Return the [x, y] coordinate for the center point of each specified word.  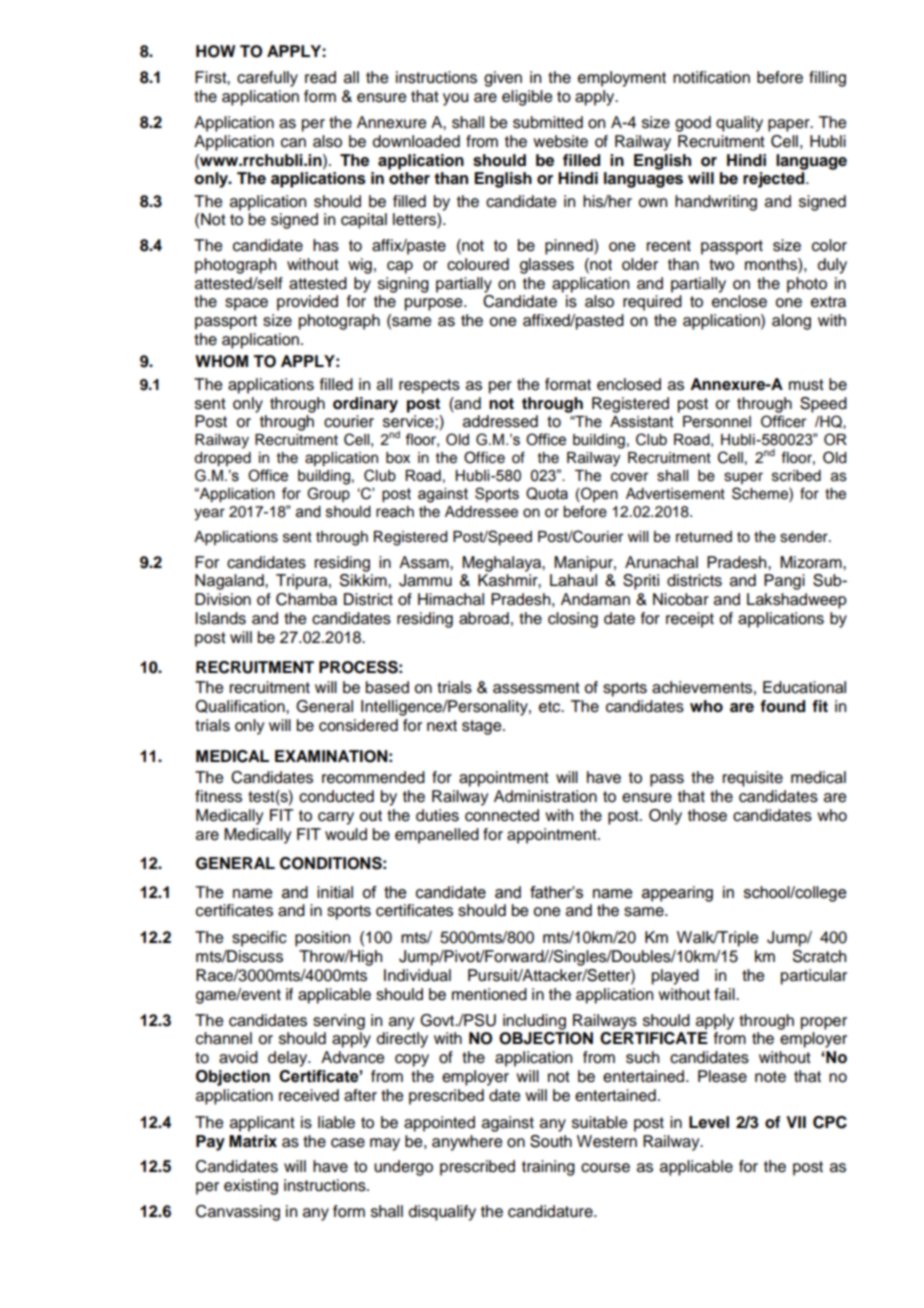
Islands [220, 618]
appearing [677, 894]
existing [251, 1187]
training [548, 1168]
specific [259, 939]
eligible [527, 98]
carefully [267, 79]
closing [573, 620]
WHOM [221, 361]
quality [739, 124]
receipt [690, 620]
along [791, 322]
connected [502, 815]
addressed [500, 421]
